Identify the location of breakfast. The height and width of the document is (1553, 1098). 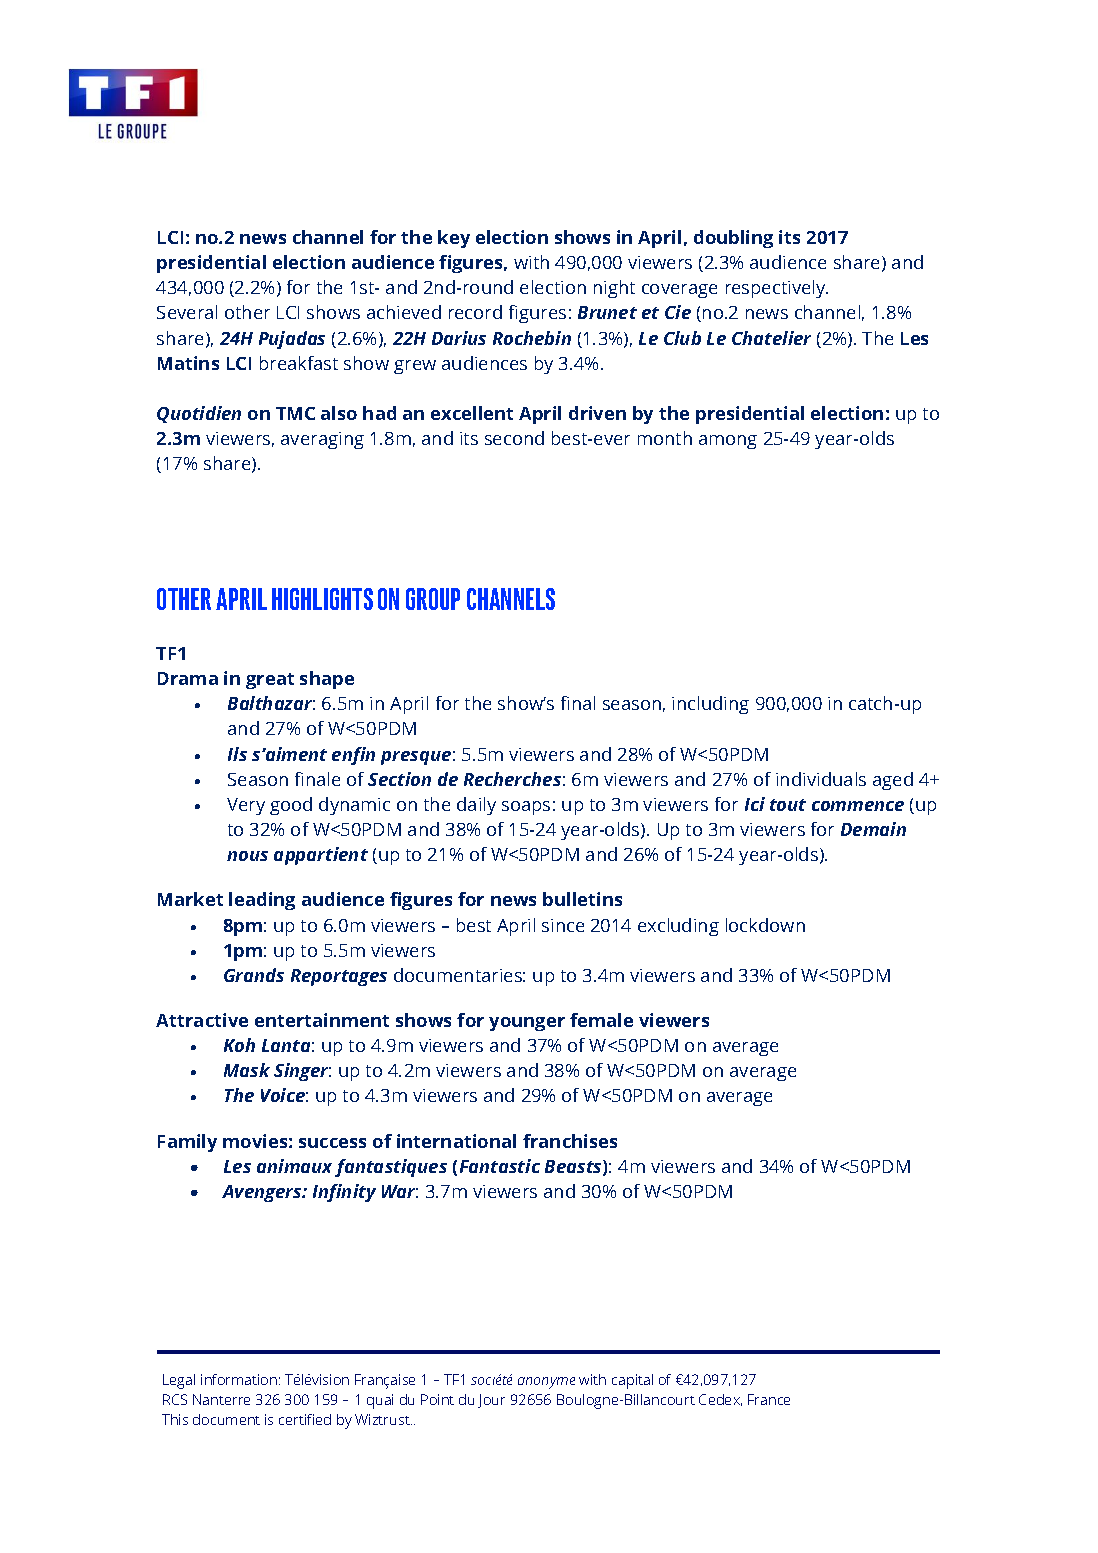
(299, 363).
